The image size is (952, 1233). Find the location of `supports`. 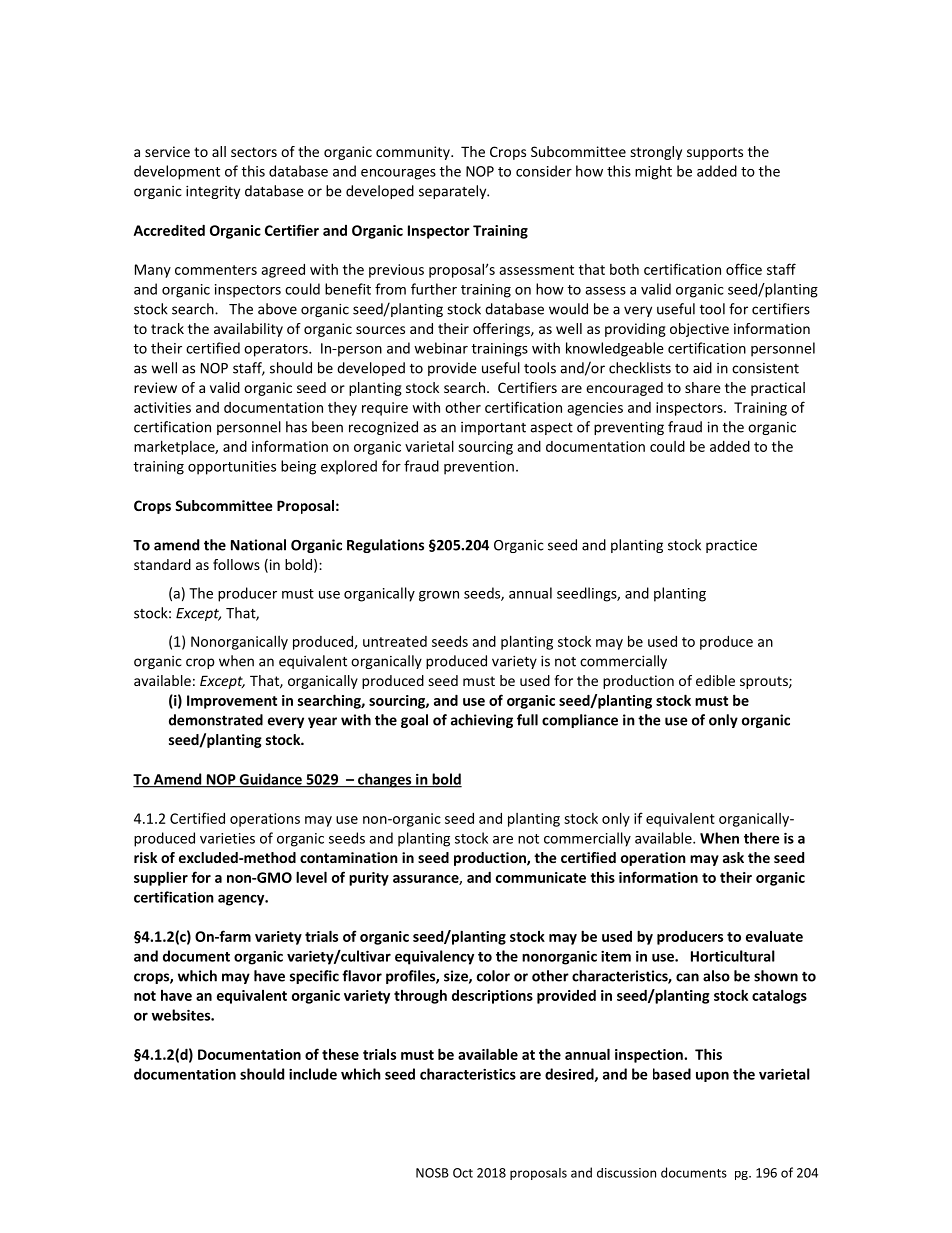

supports is located at coordinates (715, 153).
